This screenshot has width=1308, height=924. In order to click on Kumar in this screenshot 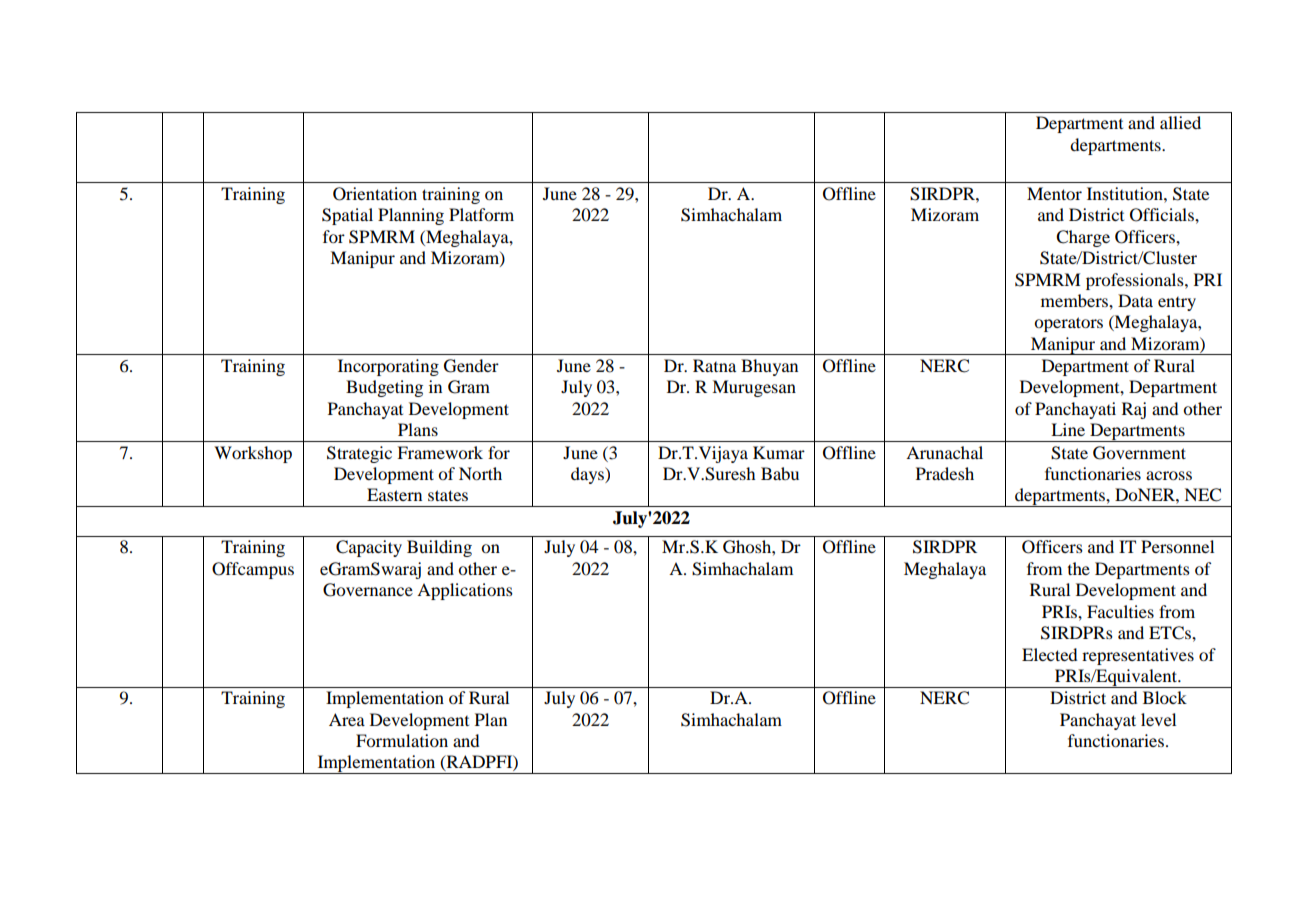, I will do `click(779, 452)`.
